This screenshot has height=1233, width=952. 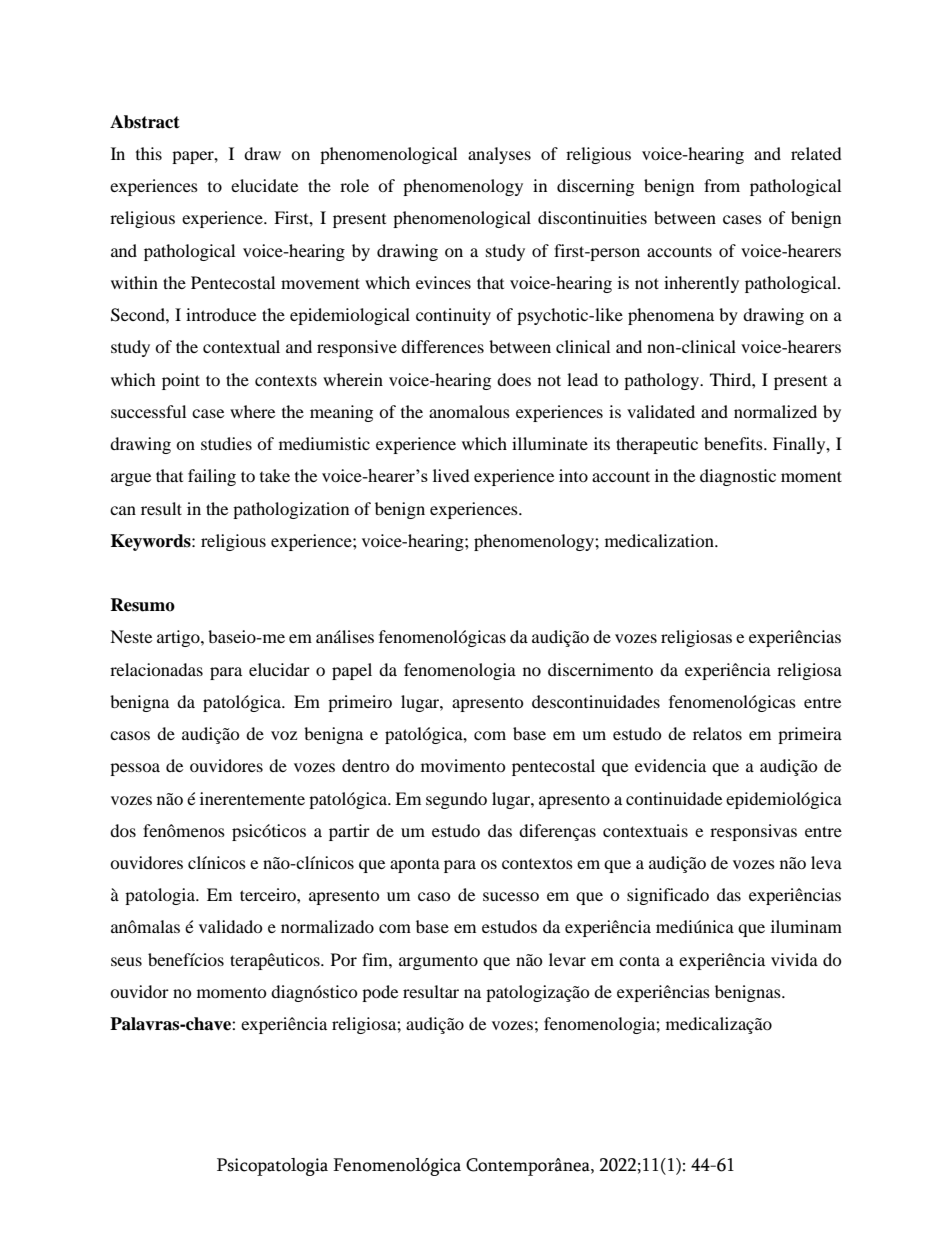 What do you see at coordinates (241, 346) in the screenshot?
I see `contextual` at bounding box center [241, 346].
